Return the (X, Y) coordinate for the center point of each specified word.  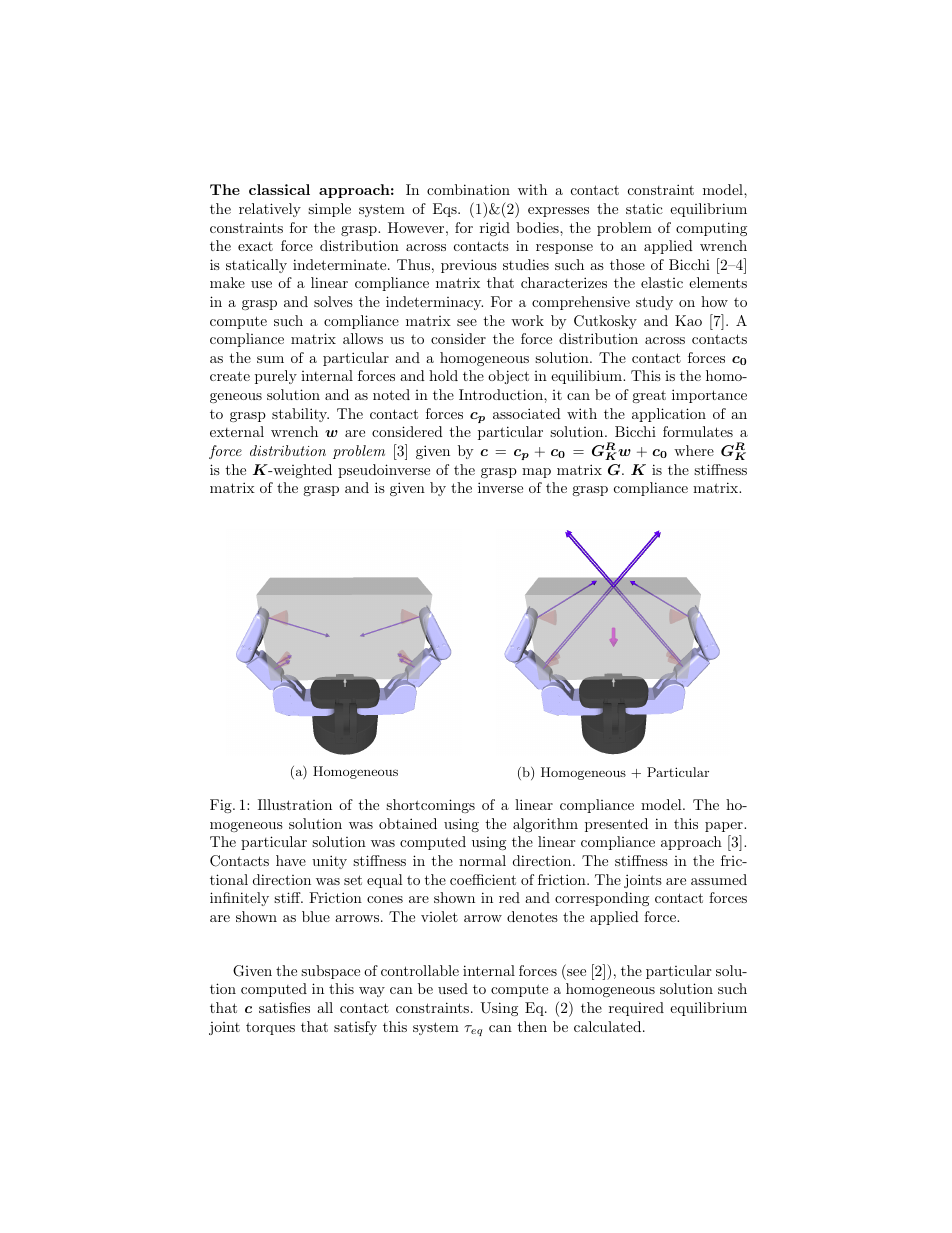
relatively (270, 210)
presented (616, 825)
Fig (222, 806)
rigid (495, 229)
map (536, 473)
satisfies (284, 1007)
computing (711, 229)
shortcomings (430, 806)
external (237, 431)
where (694, 450)
